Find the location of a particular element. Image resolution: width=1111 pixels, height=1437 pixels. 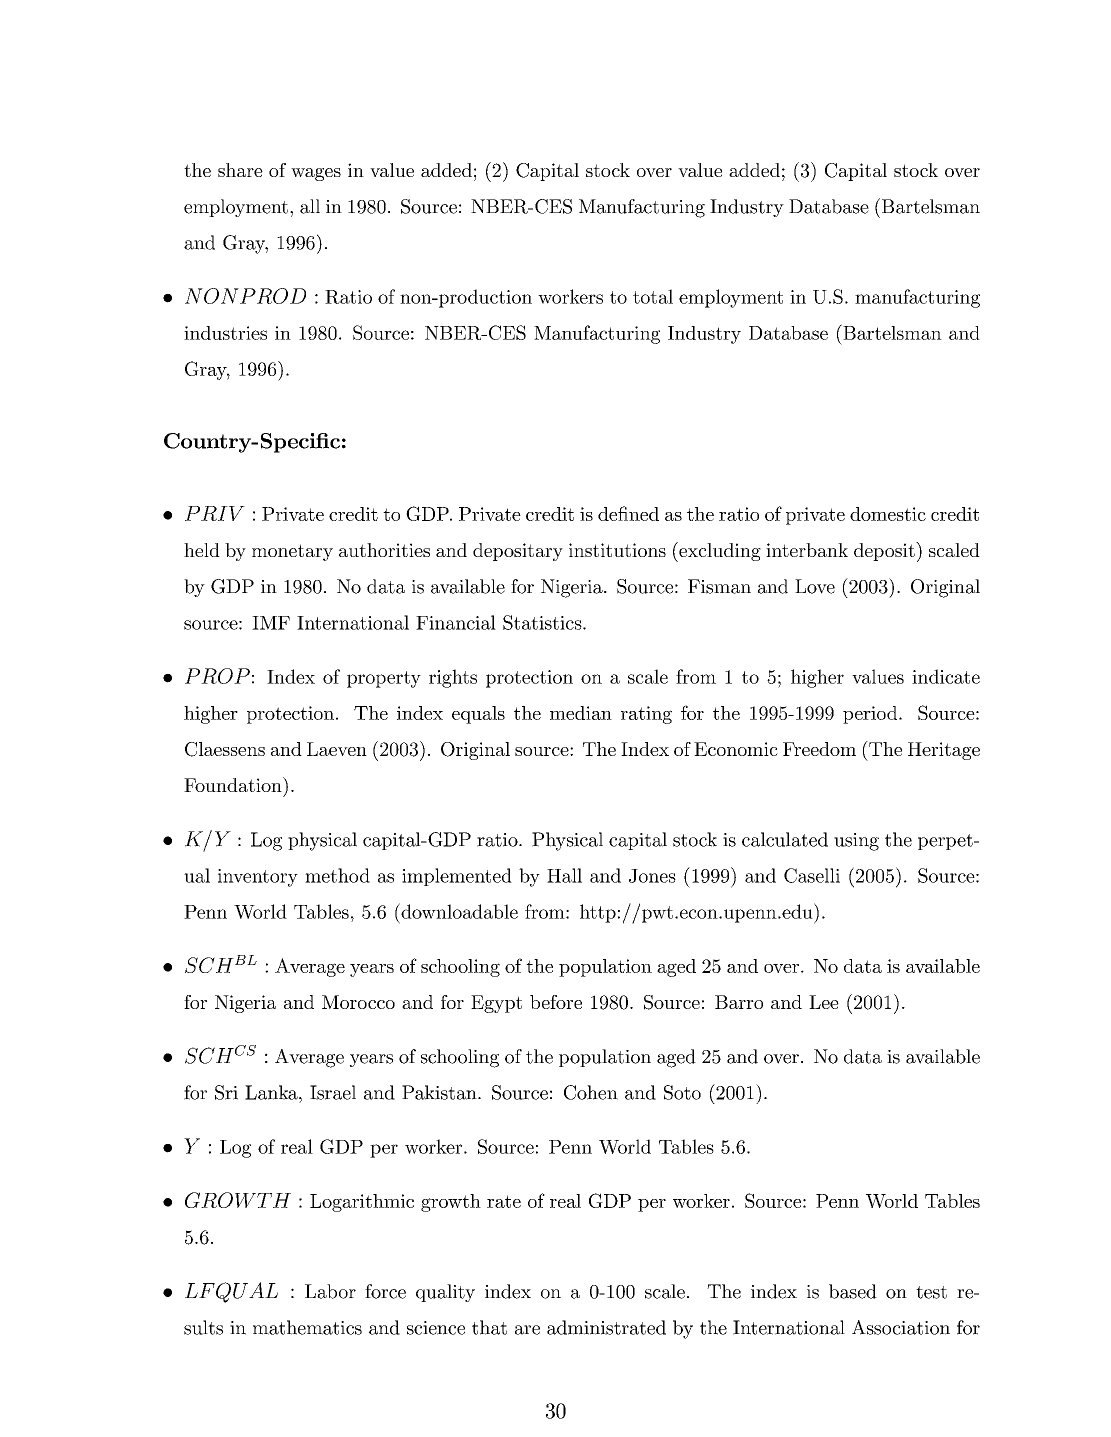

Freedom is located at coordinates (819, 749).
